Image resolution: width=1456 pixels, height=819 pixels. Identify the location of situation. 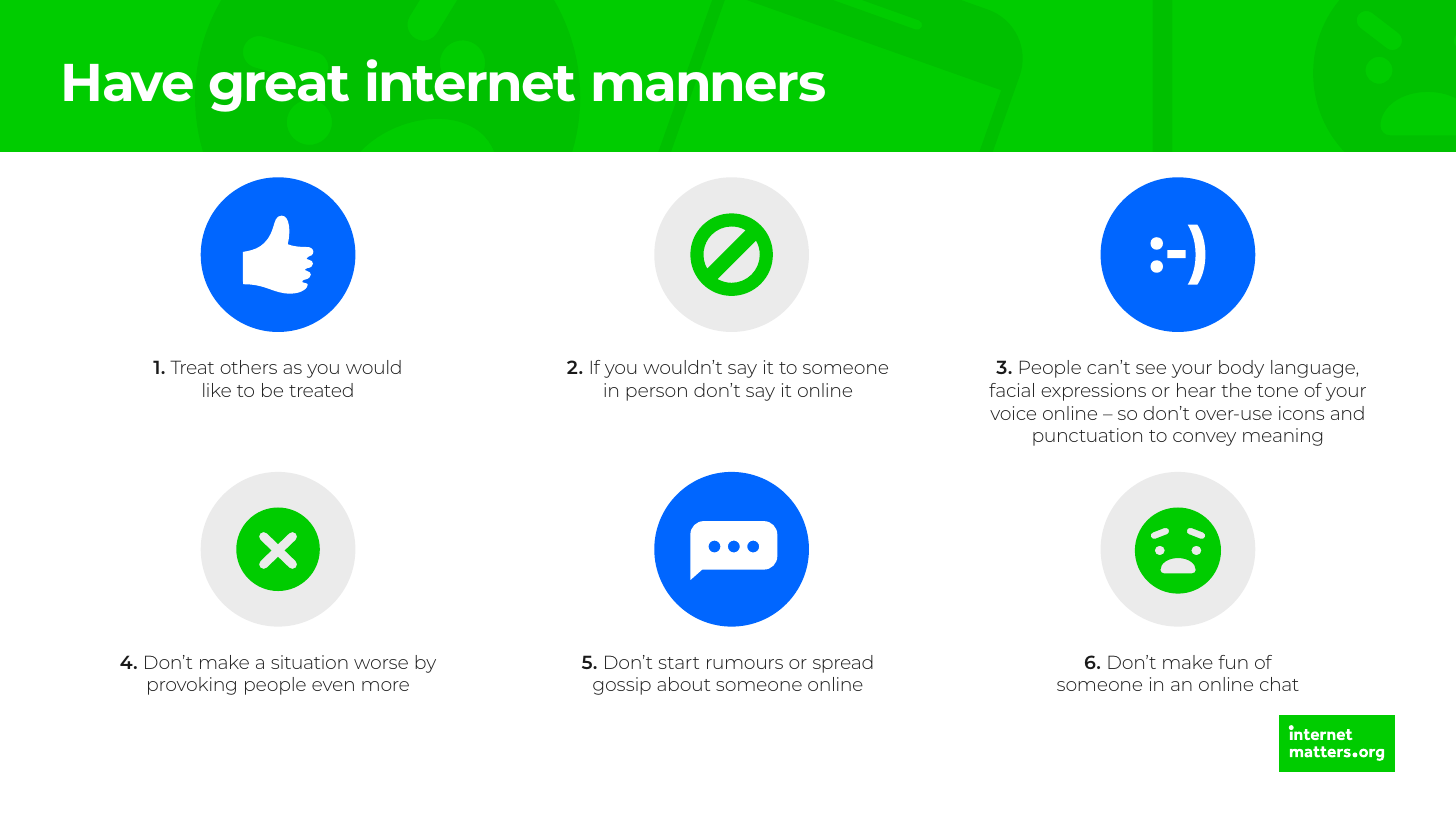
(309, 662).
